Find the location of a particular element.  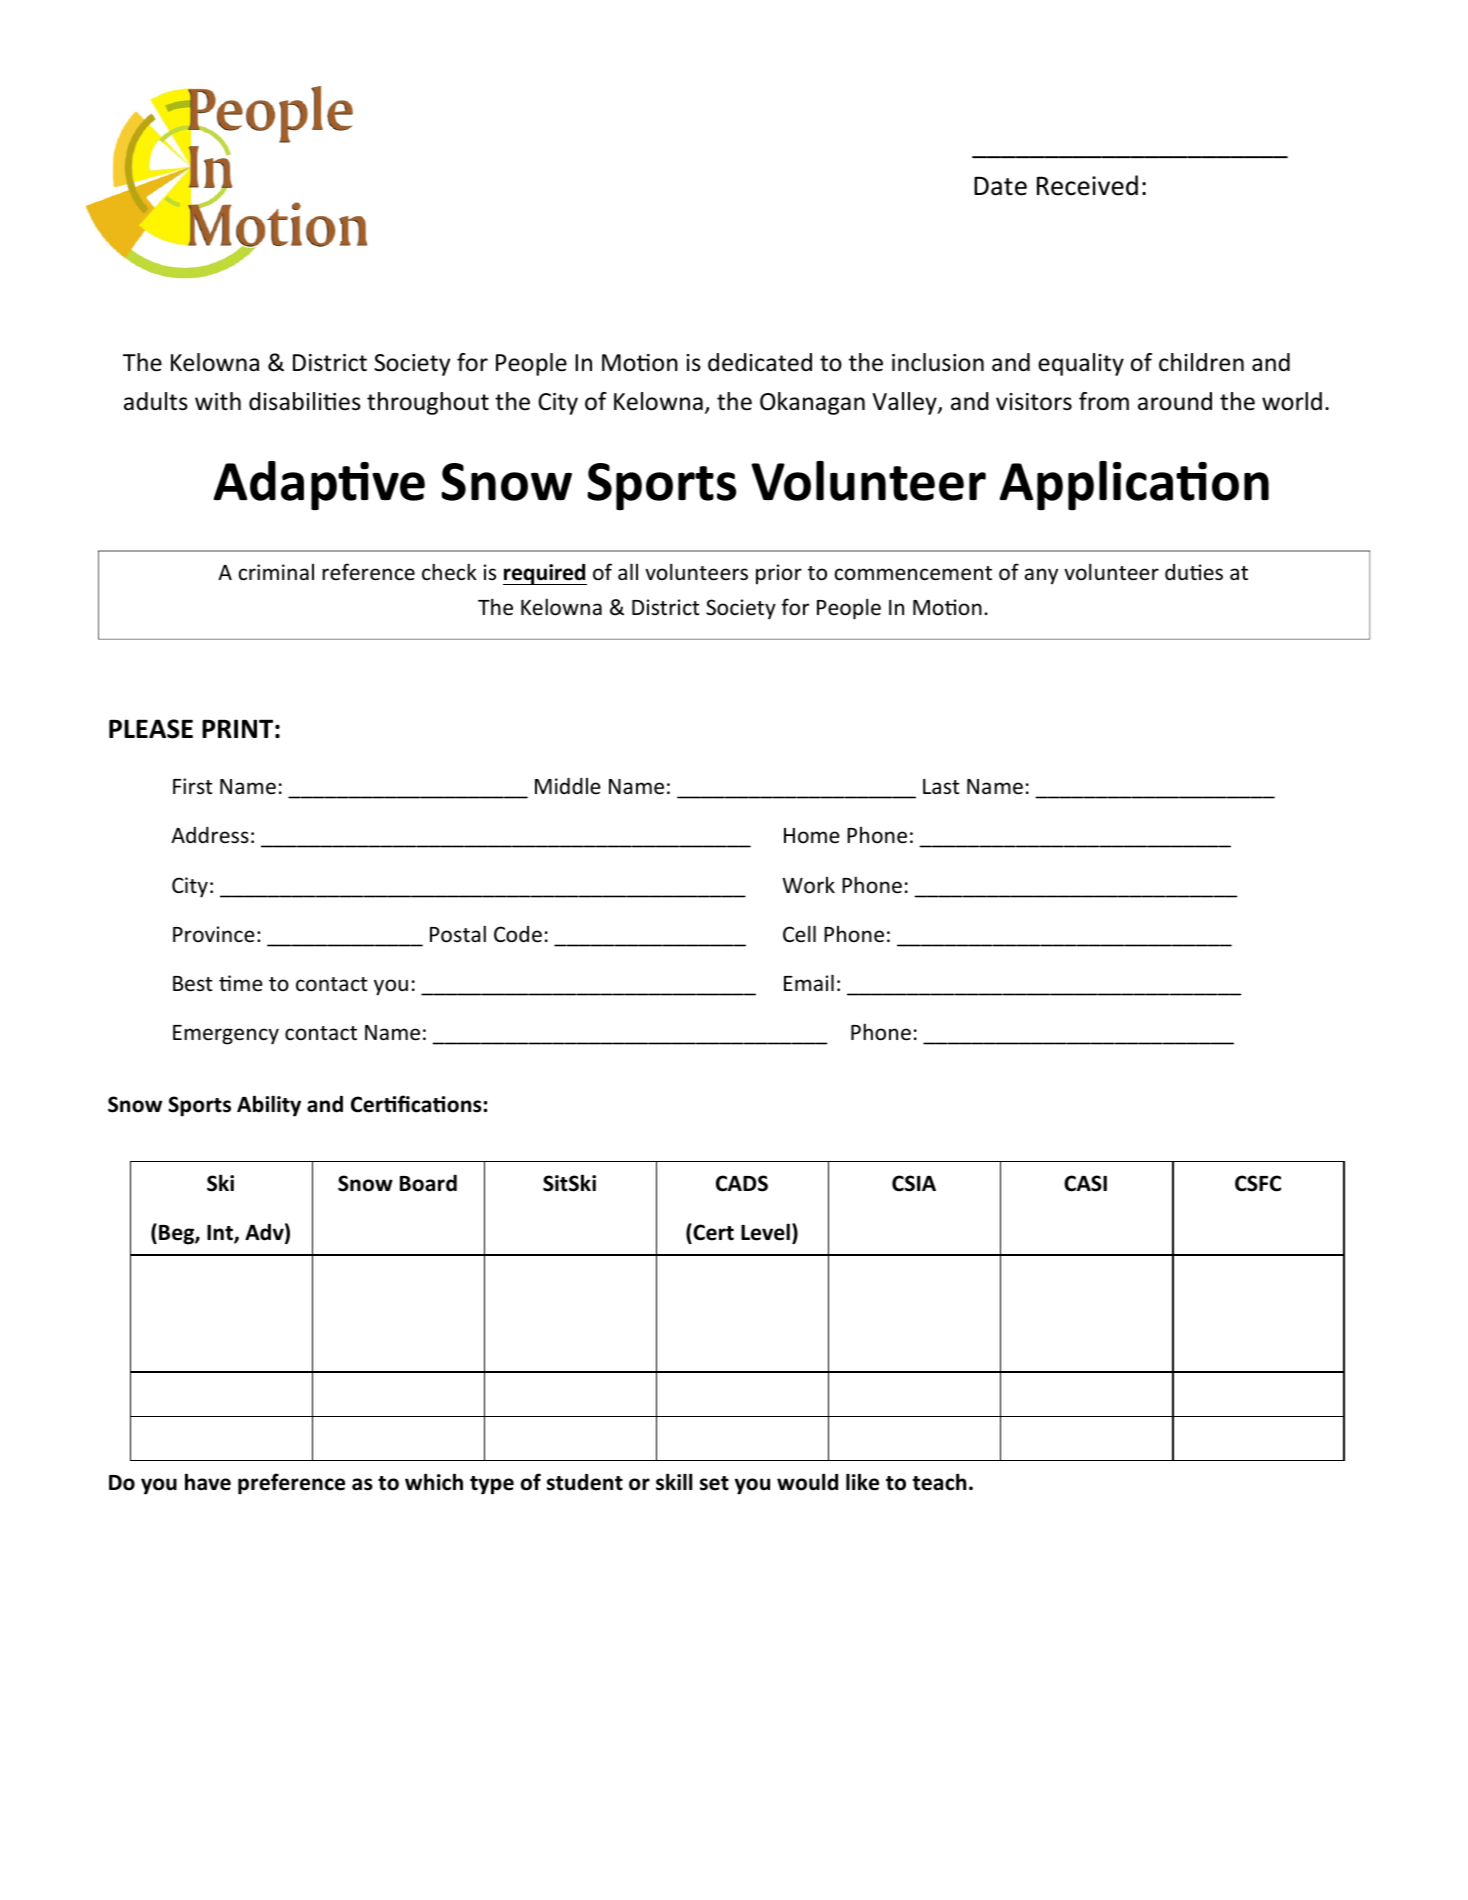

have is located at coordinates (208, 1482).
